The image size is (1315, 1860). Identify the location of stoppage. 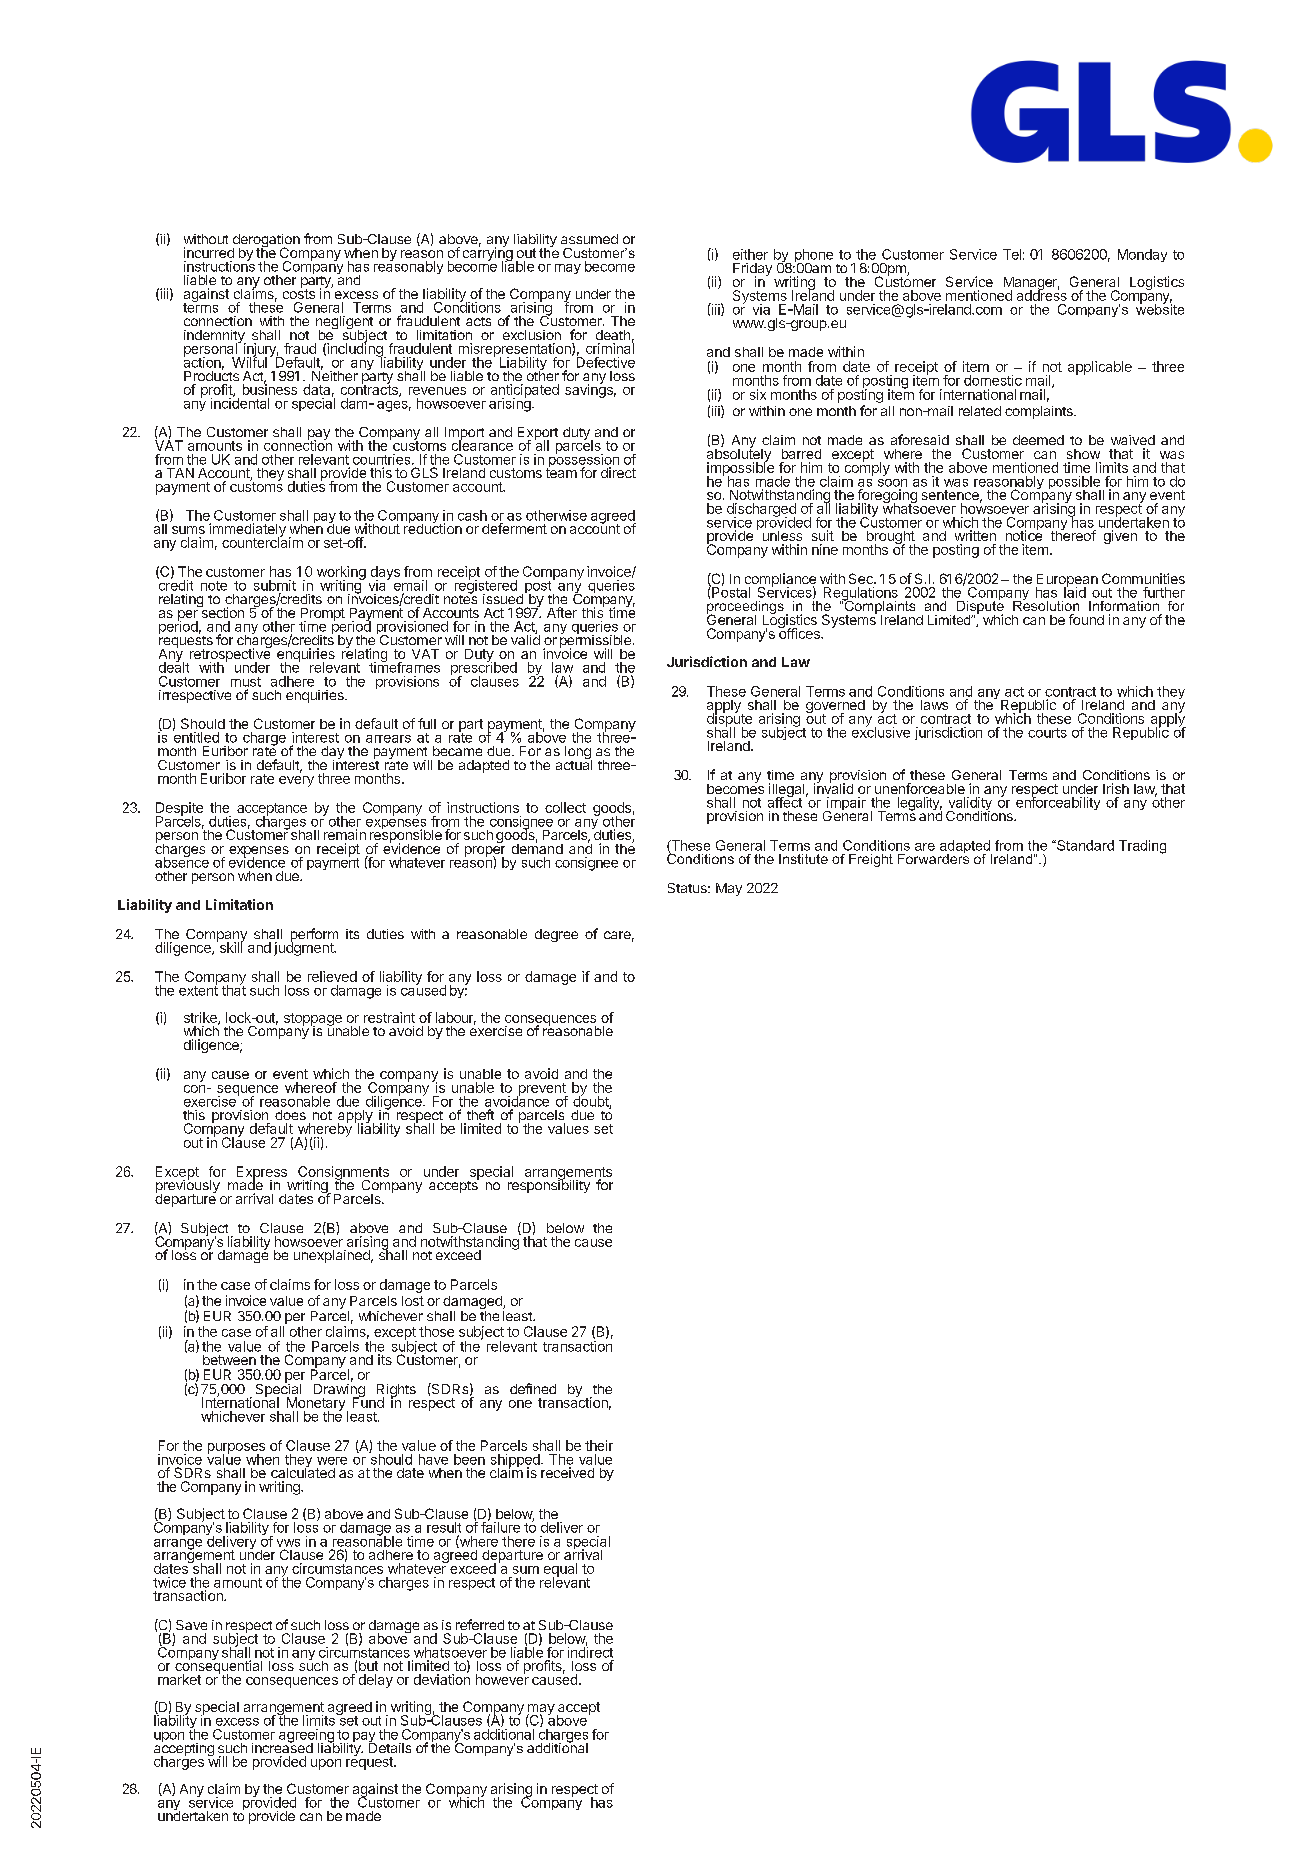
(313, 1020).
